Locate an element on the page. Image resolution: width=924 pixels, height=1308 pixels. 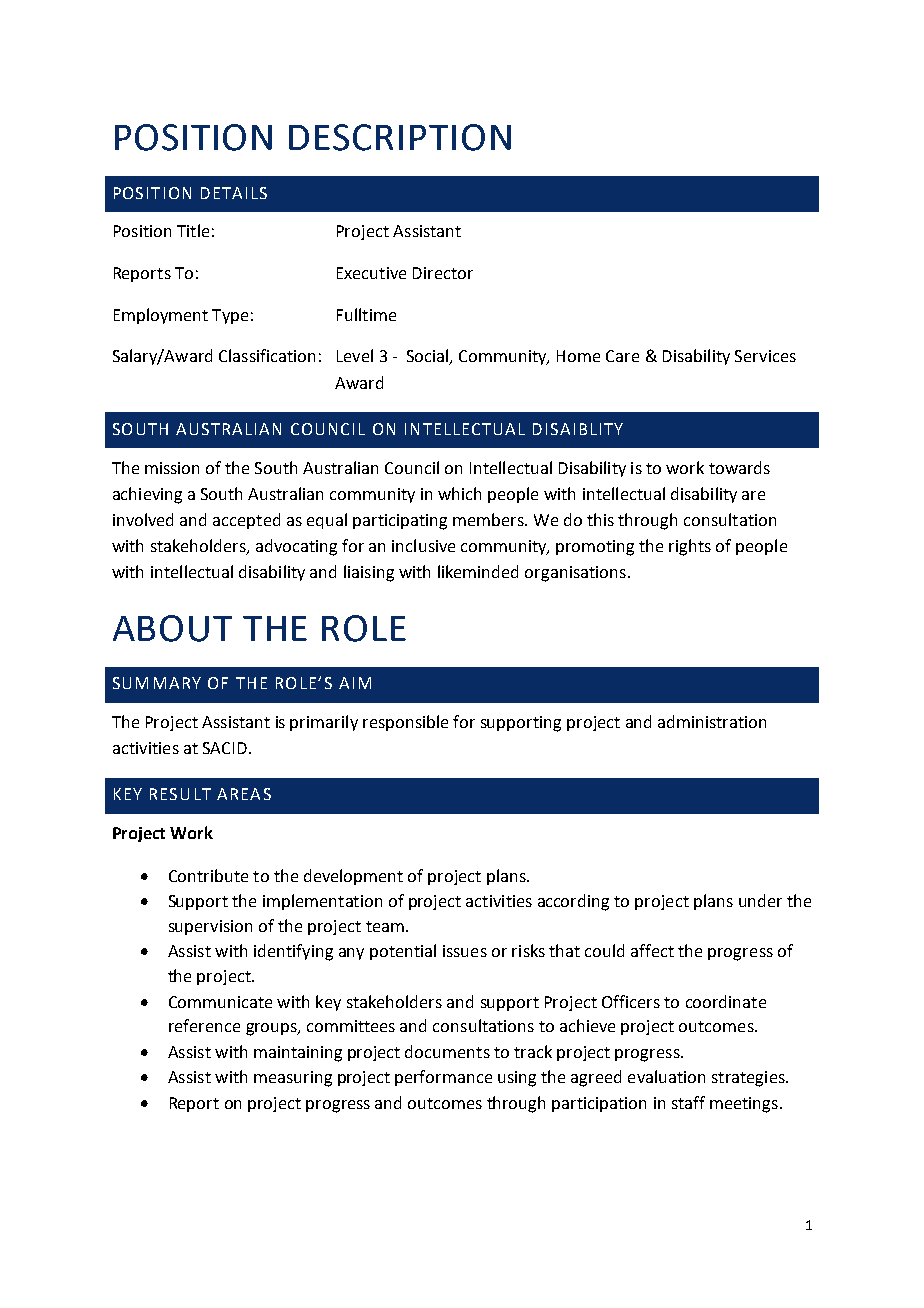
DETAILS is located at coordinates (234, 193).
